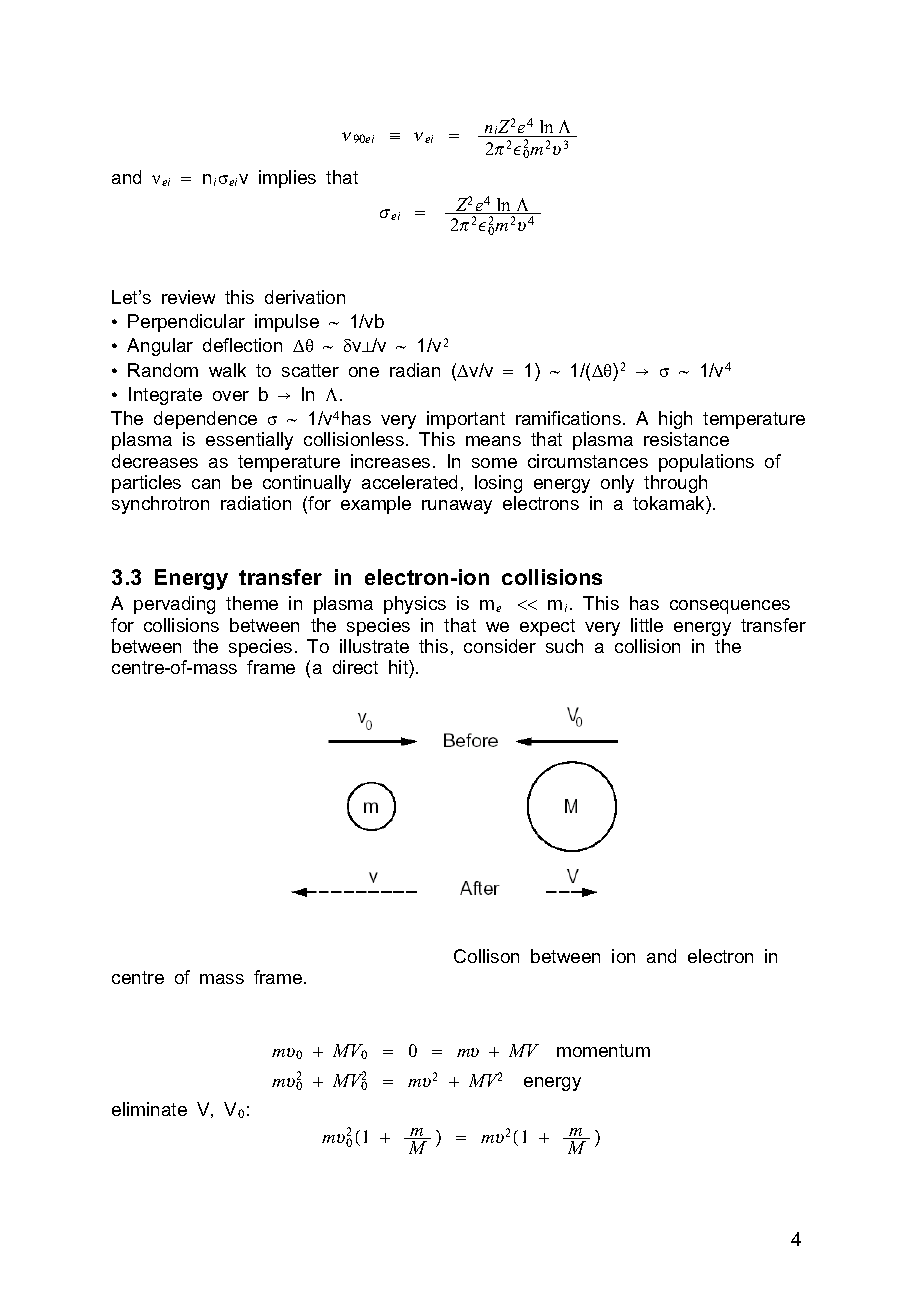 The width and height of the document is (924, 1308). What do you see at coordinates (287, 179) in the document?
I see `implies` at bounding box center [287, 179].
